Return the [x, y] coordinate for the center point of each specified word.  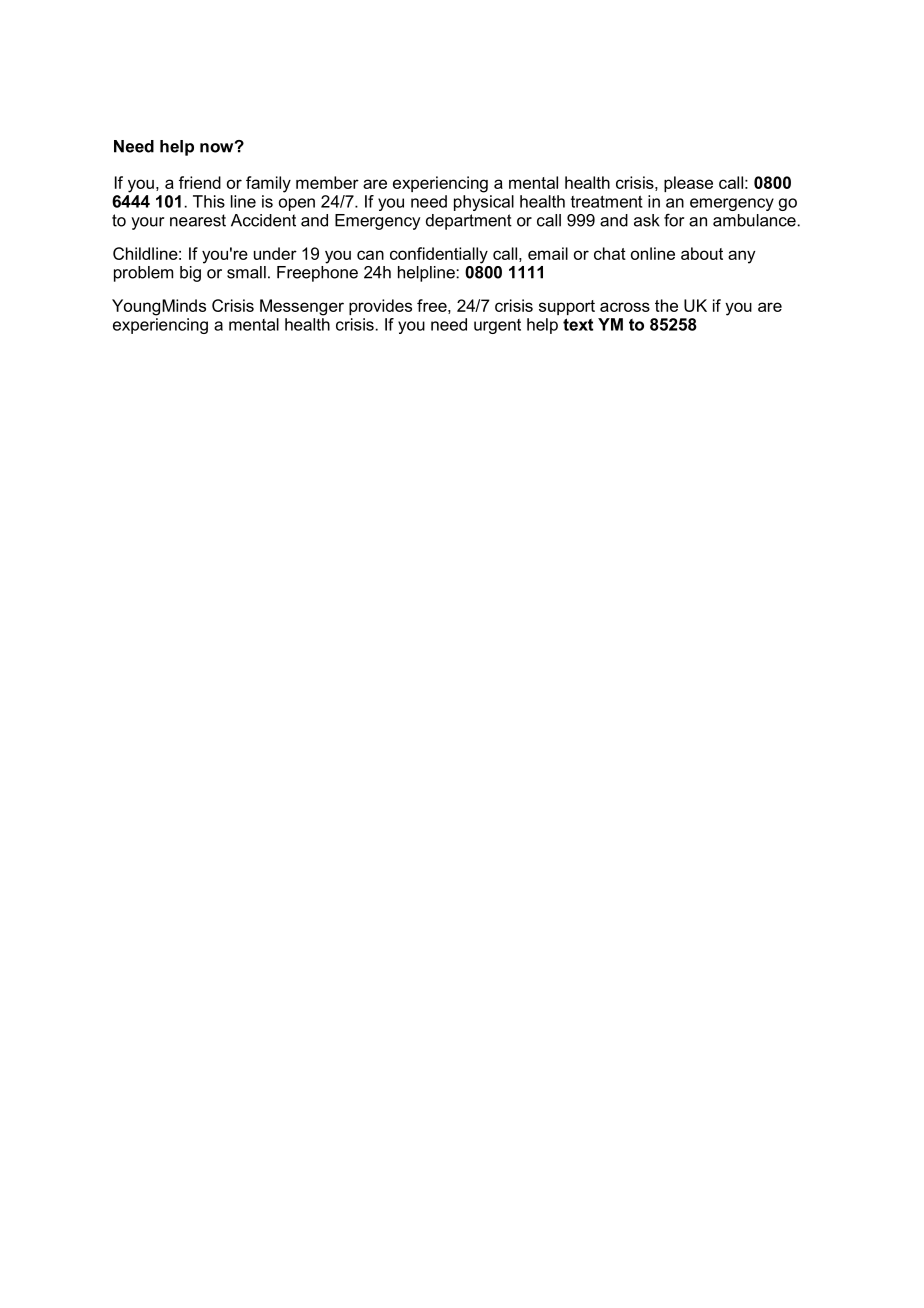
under [275, 253]
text [578, 324]
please [688, 184]
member [327, 182]
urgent [497, 326]
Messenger [302, 307]
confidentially [439, 255]
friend [200, 182]
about [702, 253]
